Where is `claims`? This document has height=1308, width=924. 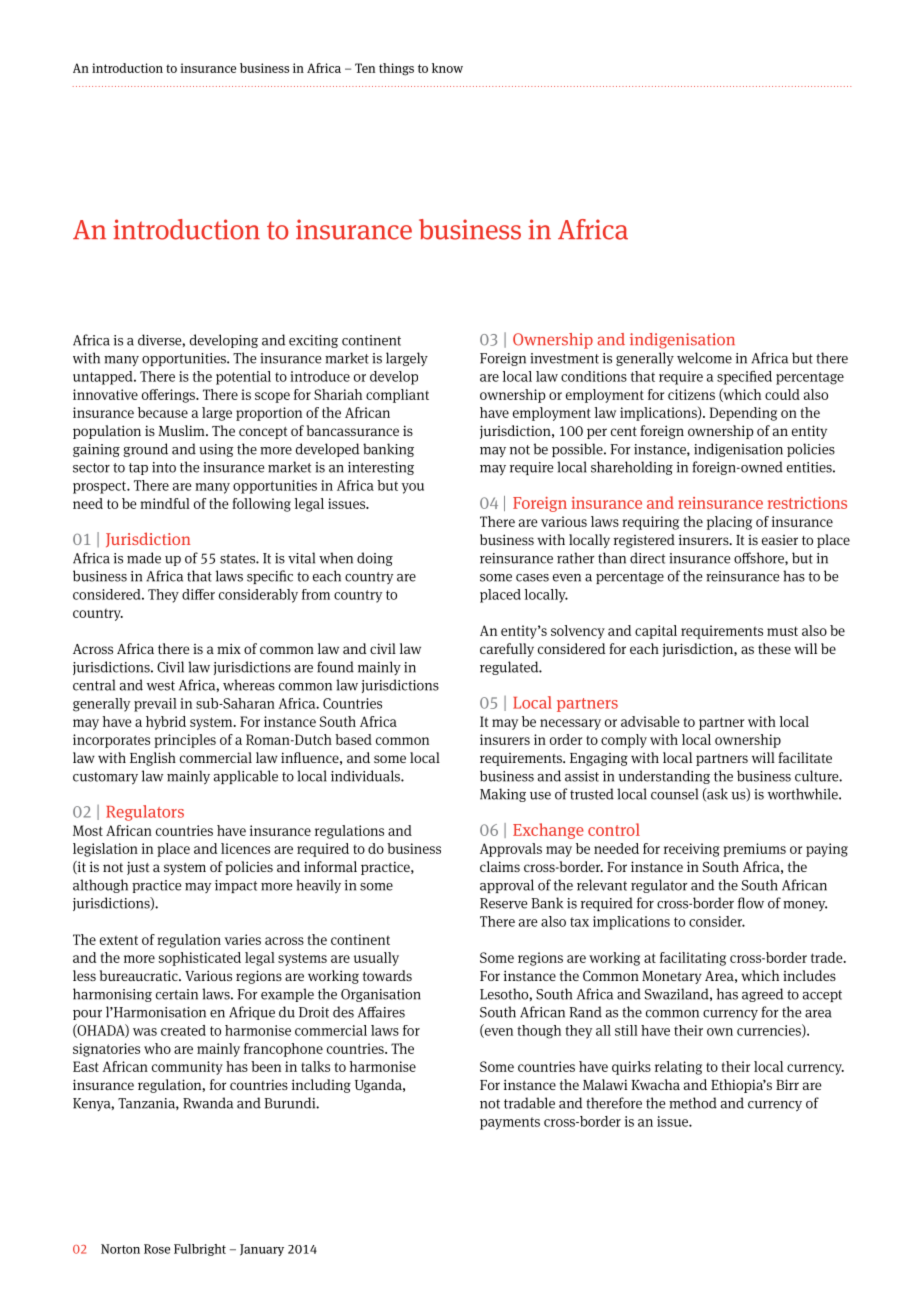 claims is located at coordinates (500, 866).
